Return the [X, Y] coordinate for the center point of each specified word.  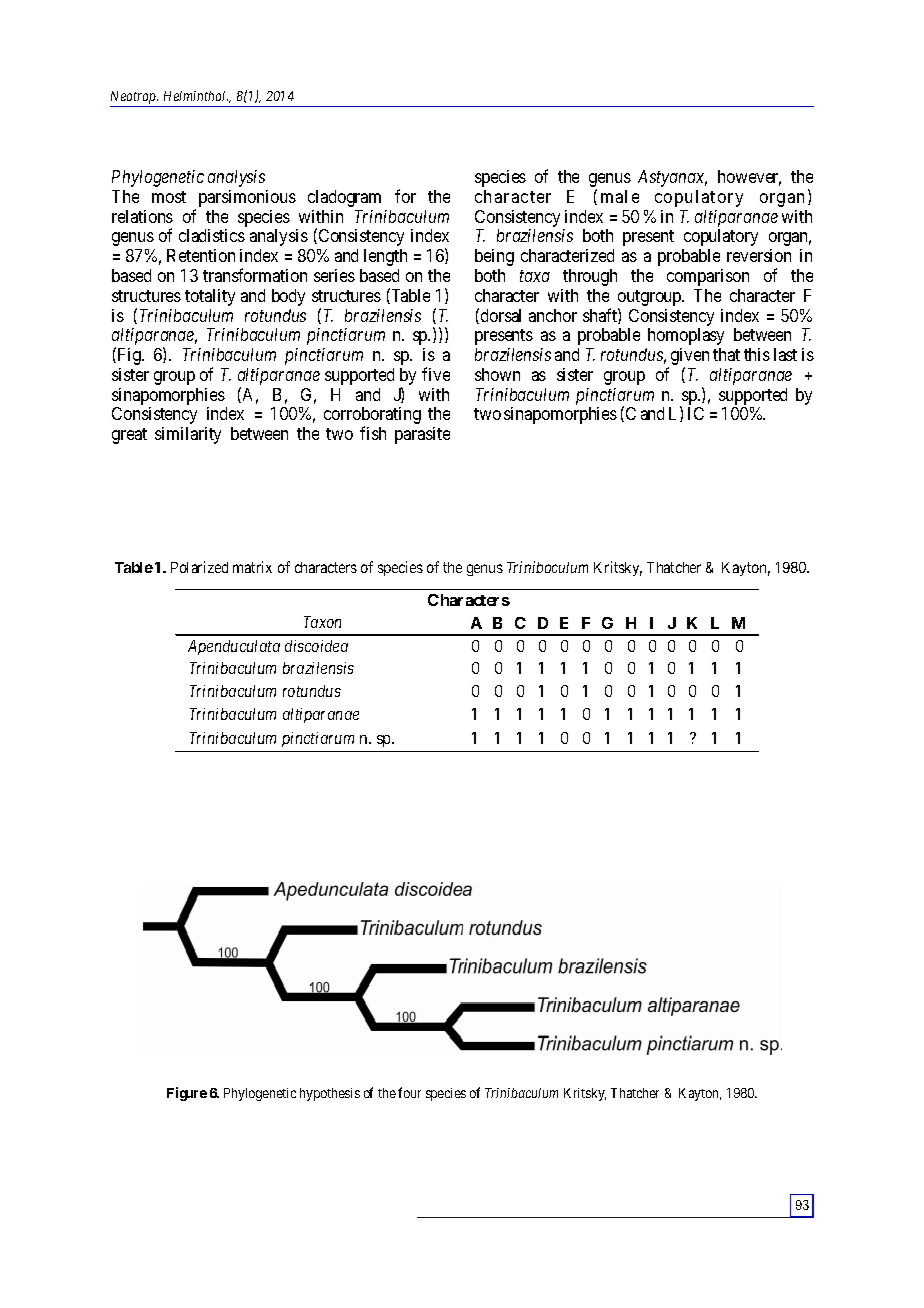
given [690, 358]
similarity [188, 435]
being [494, 257]
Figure [187, 1094]
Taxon [322, 622]
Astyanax [672, 178]
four [409, 1092]
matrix [252, 567]
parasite [422, 435]
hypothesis [330, 1094]
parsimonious [247, 198]
